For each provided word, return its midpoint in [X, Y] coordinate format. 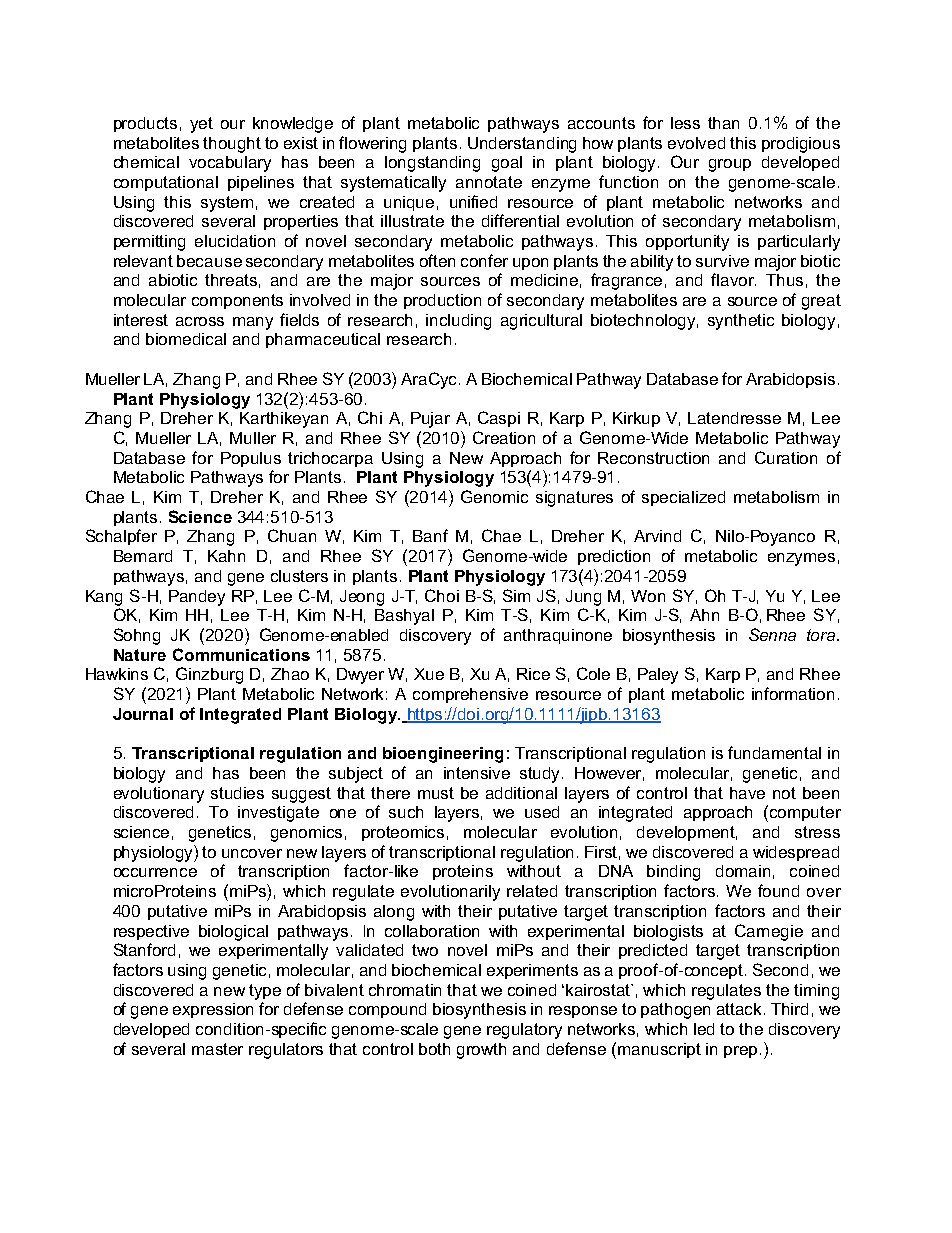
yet [201, 125]
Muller [253, 438]
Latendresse [734, 418]
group [730, 165]
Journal [143, 714]
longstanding [432, 164]
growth [481, 1051]
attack [741, 1009]
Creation [504, 437]
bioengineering [443, 755]
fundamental [774, 752]
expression [213, 1010]
